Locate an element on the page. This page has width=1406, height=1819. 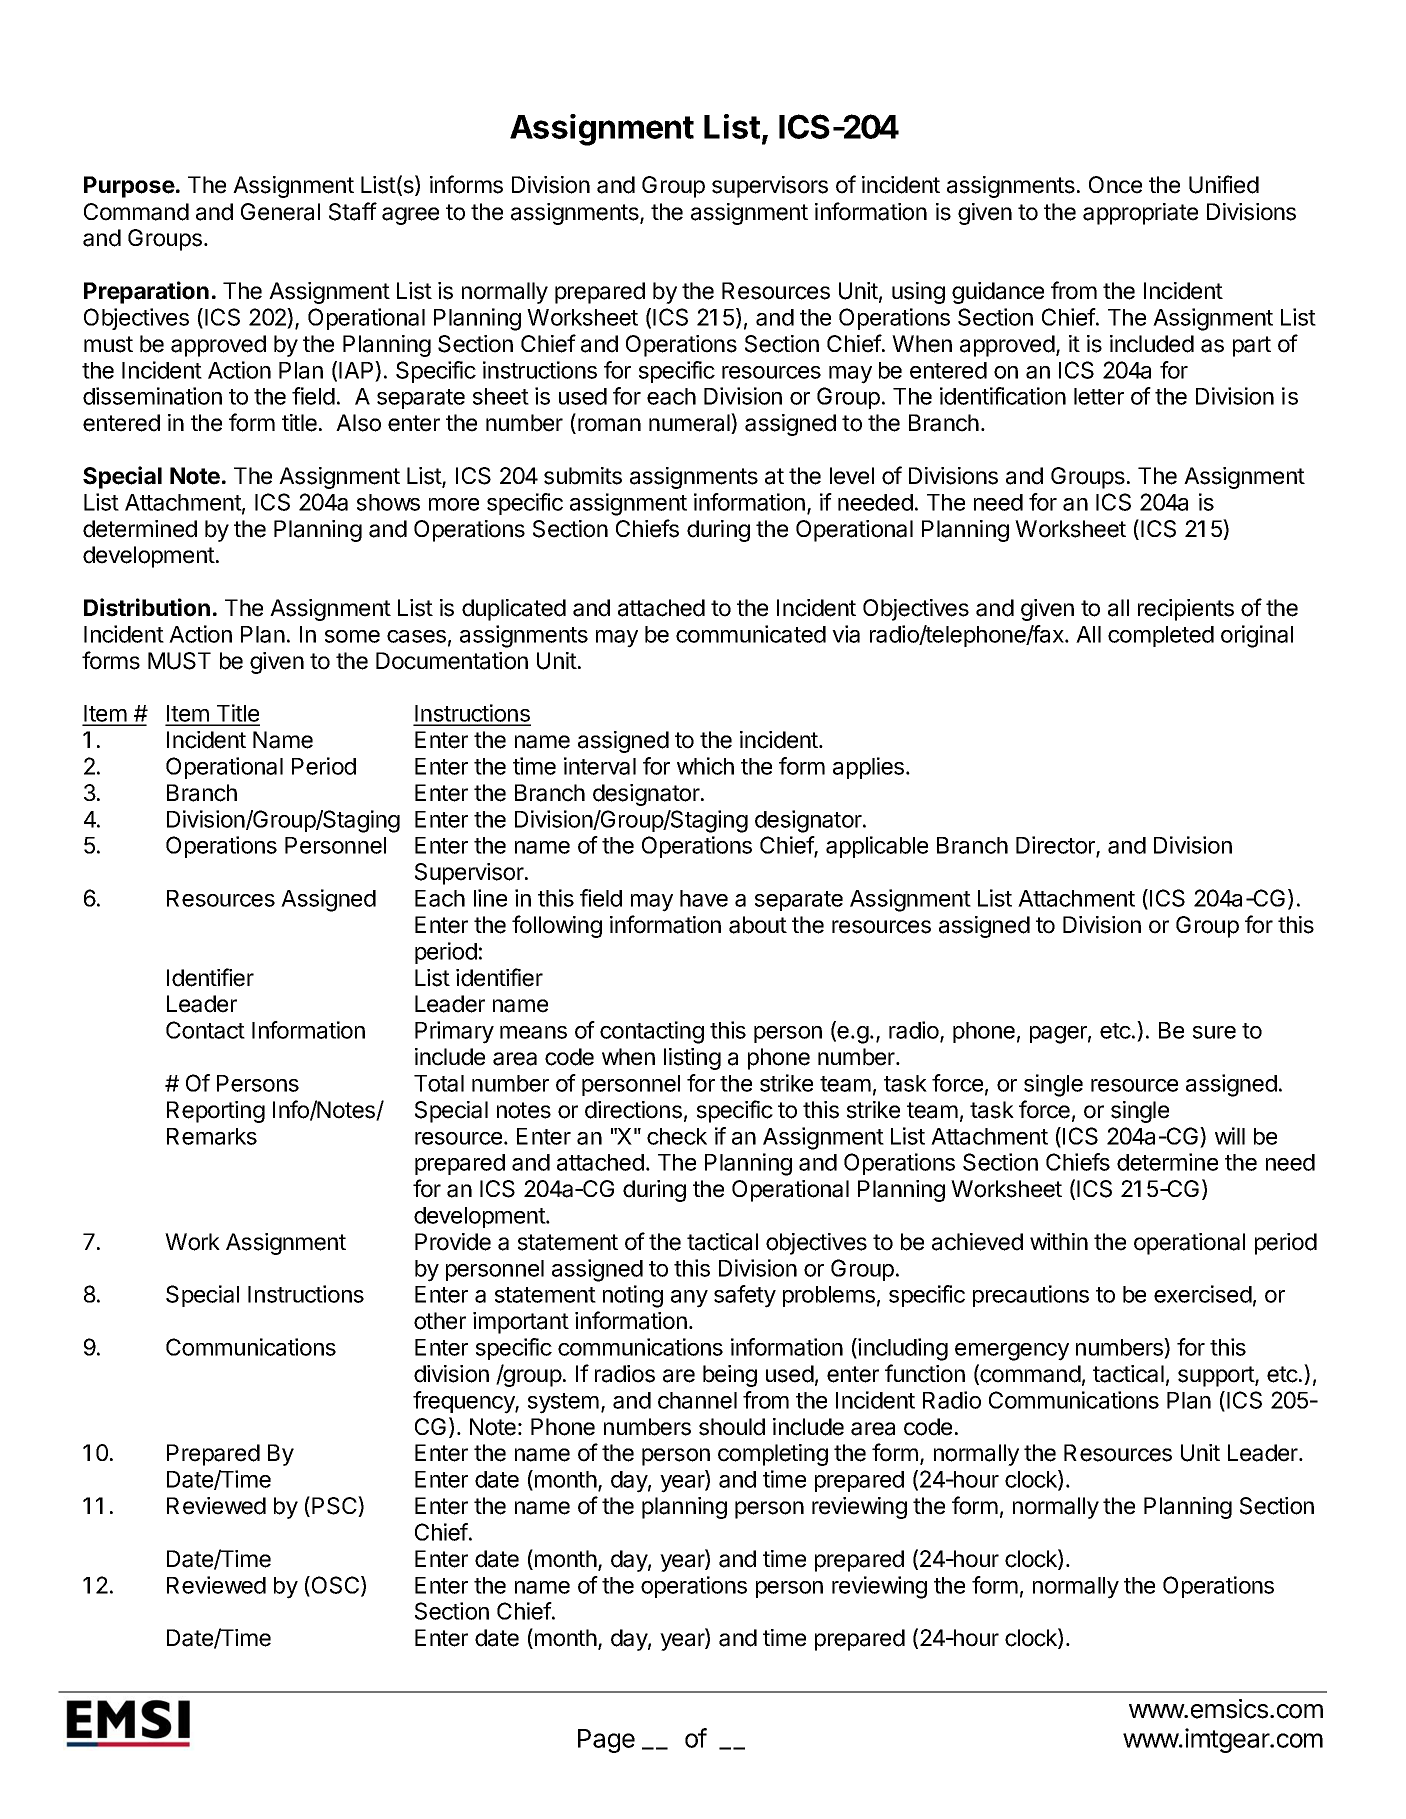
directions is located at coordinates (633, 1110).
